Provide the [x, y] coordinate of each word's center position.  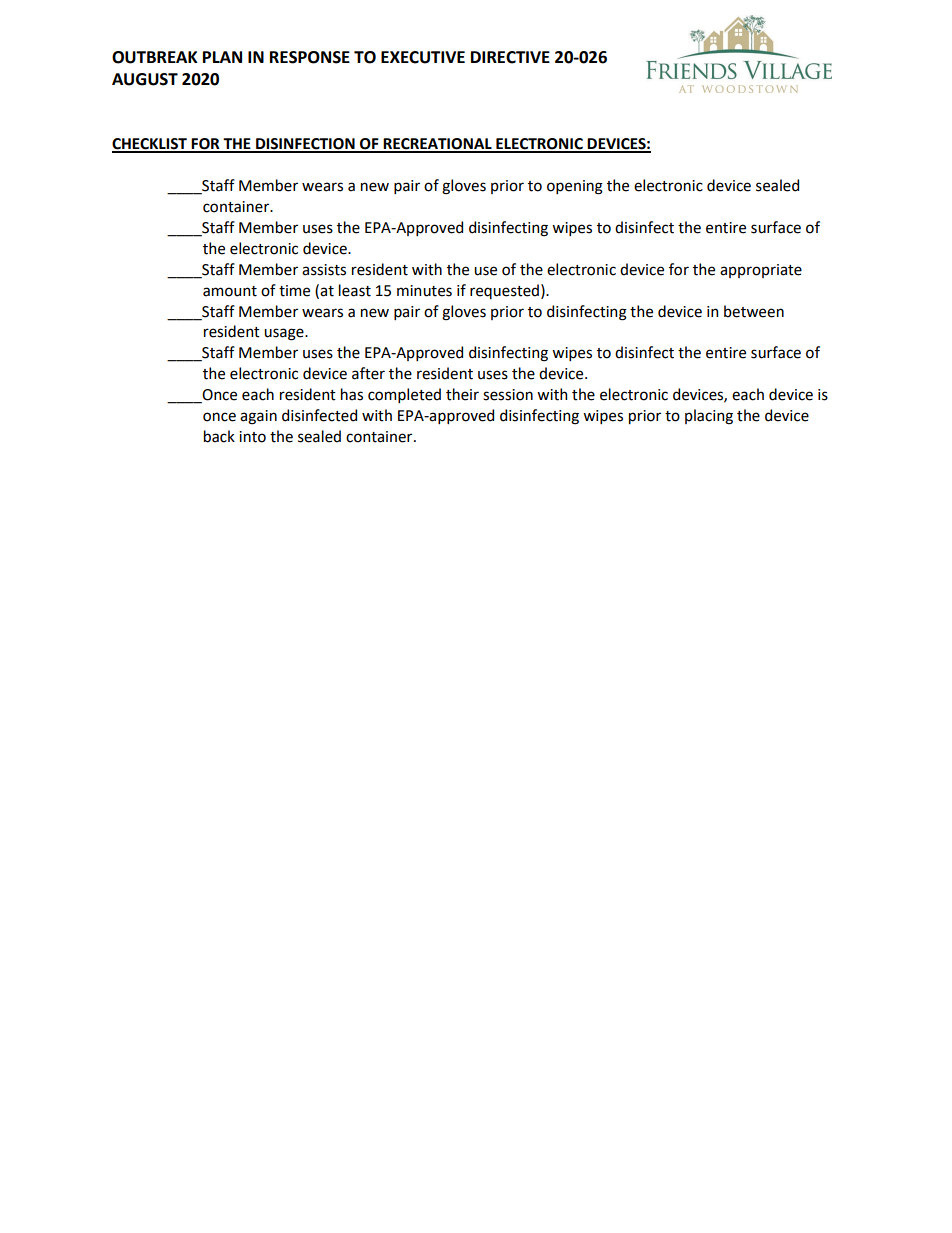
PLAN [222, 57]
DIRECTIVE [510, 57]
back [219, 436]
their [462, 394]
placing [709, 417]
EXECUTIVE [423, 57]
